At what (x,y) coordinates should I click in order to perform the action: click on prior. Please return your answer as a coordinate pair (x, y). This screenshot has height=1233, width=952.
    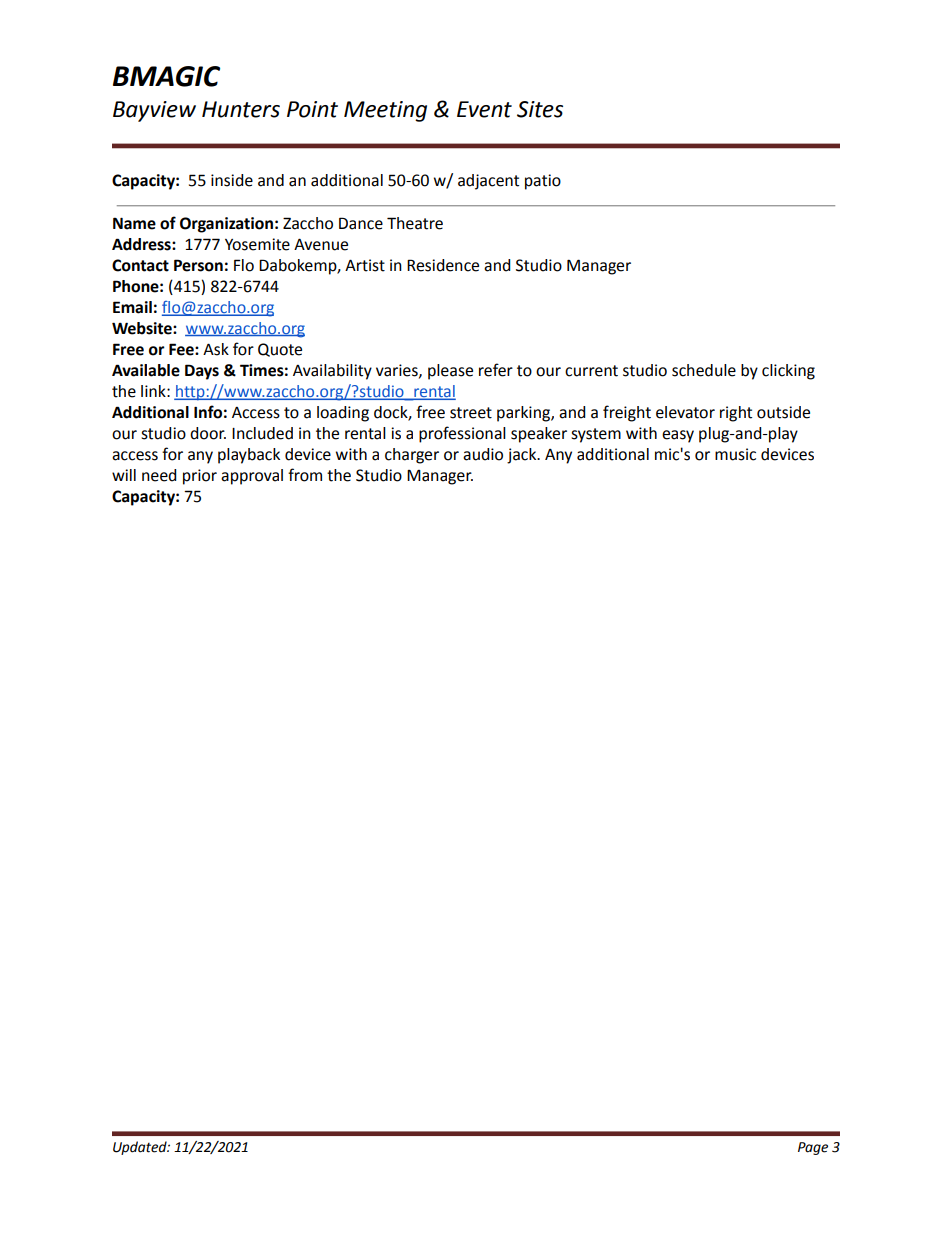
    Looking at the image, I should click on (200, 477).
